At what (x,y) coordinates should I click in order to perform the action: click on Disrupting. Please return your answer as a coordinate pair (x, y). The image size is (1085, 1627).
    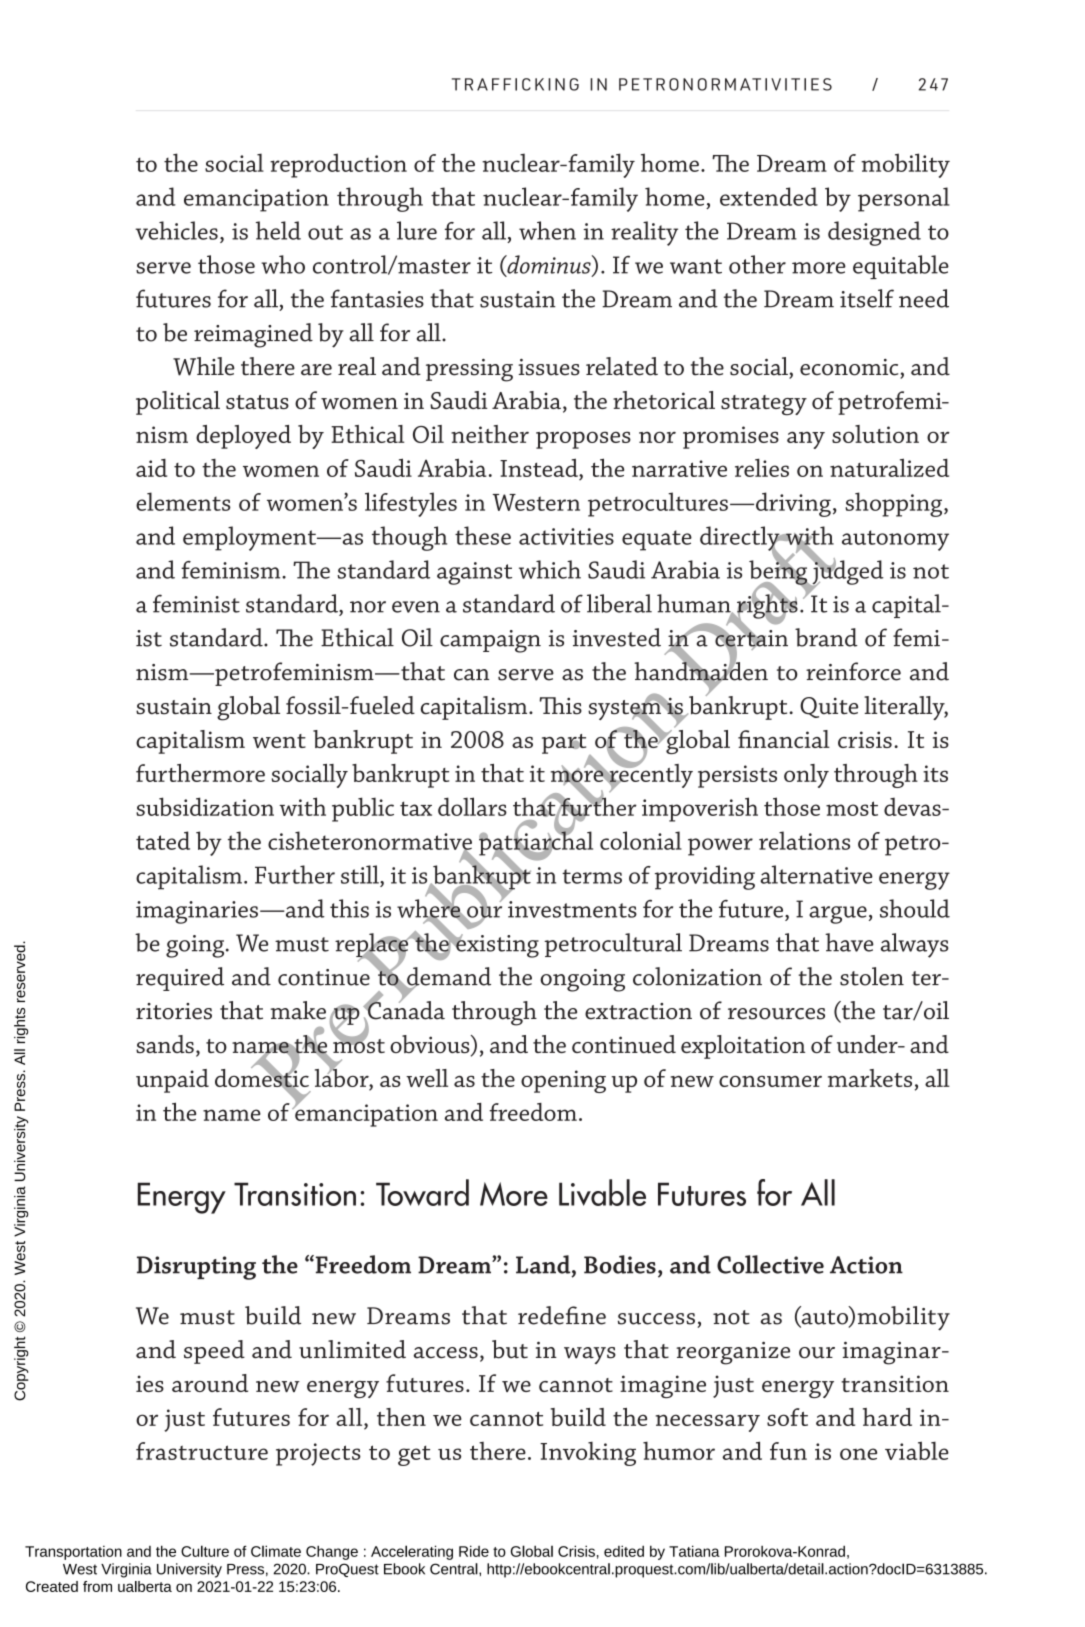
    Looking at the image, I should click on (196, 1268).
